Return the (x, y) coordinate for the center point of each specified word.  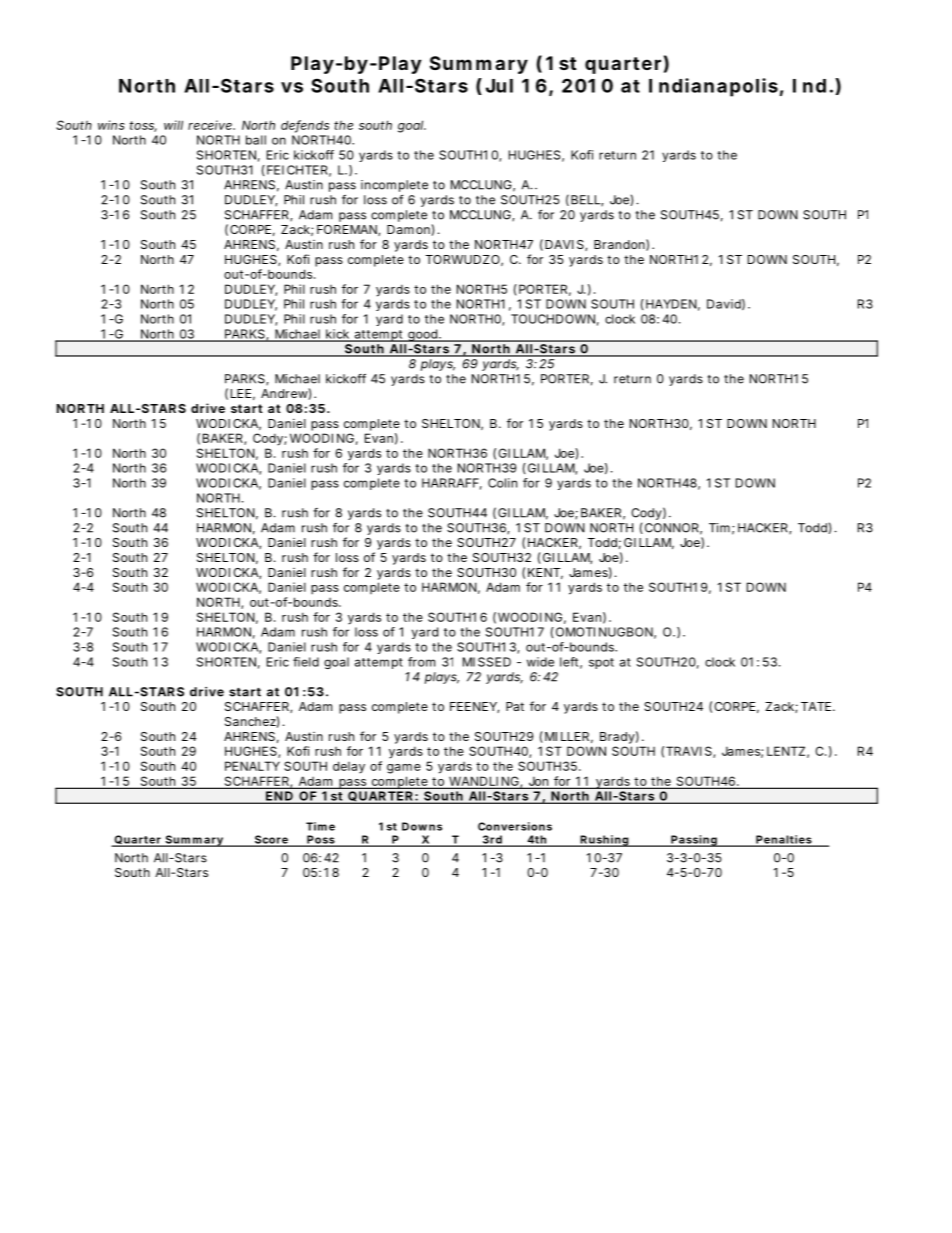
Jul (499, 86)
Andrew (286, 394)
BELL (587, 200)
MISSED (487, 662)
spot (601, 663)
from (421, 662)
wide (540, 662)
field (306, 662)
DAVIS (565, 245)
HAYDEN (673, 305)
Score (272, 840)
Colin (502, 483)
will (173, 125)
